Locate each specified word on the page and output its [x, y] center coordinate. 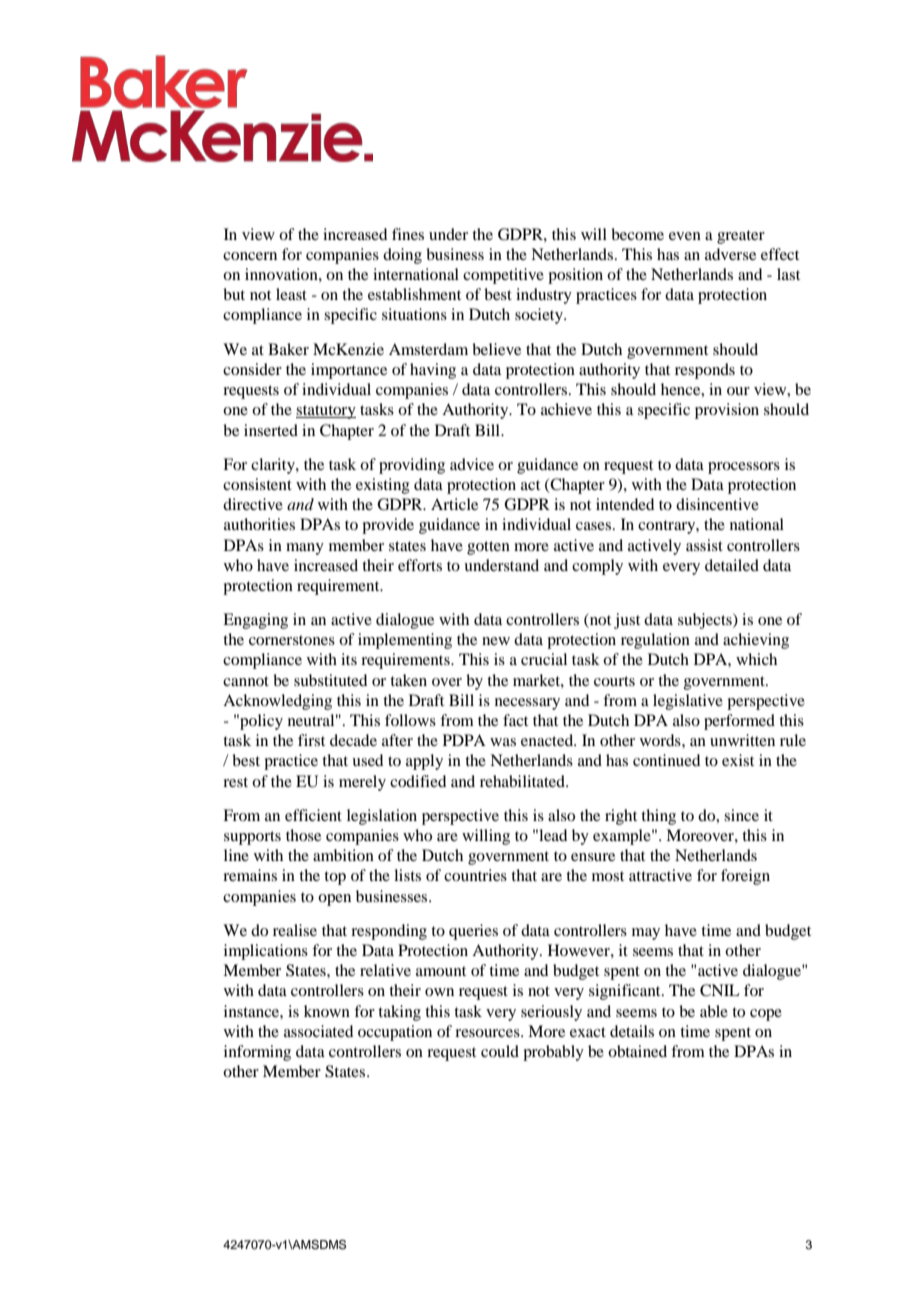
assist [704, 545]
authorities [259, 524]
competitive [503, 276]
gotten [488, 548]
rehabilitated [523, 781]
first [311, 740]
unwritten [742, 740]
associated [318, 1031]
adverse [730, 254]
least [291, 294]
